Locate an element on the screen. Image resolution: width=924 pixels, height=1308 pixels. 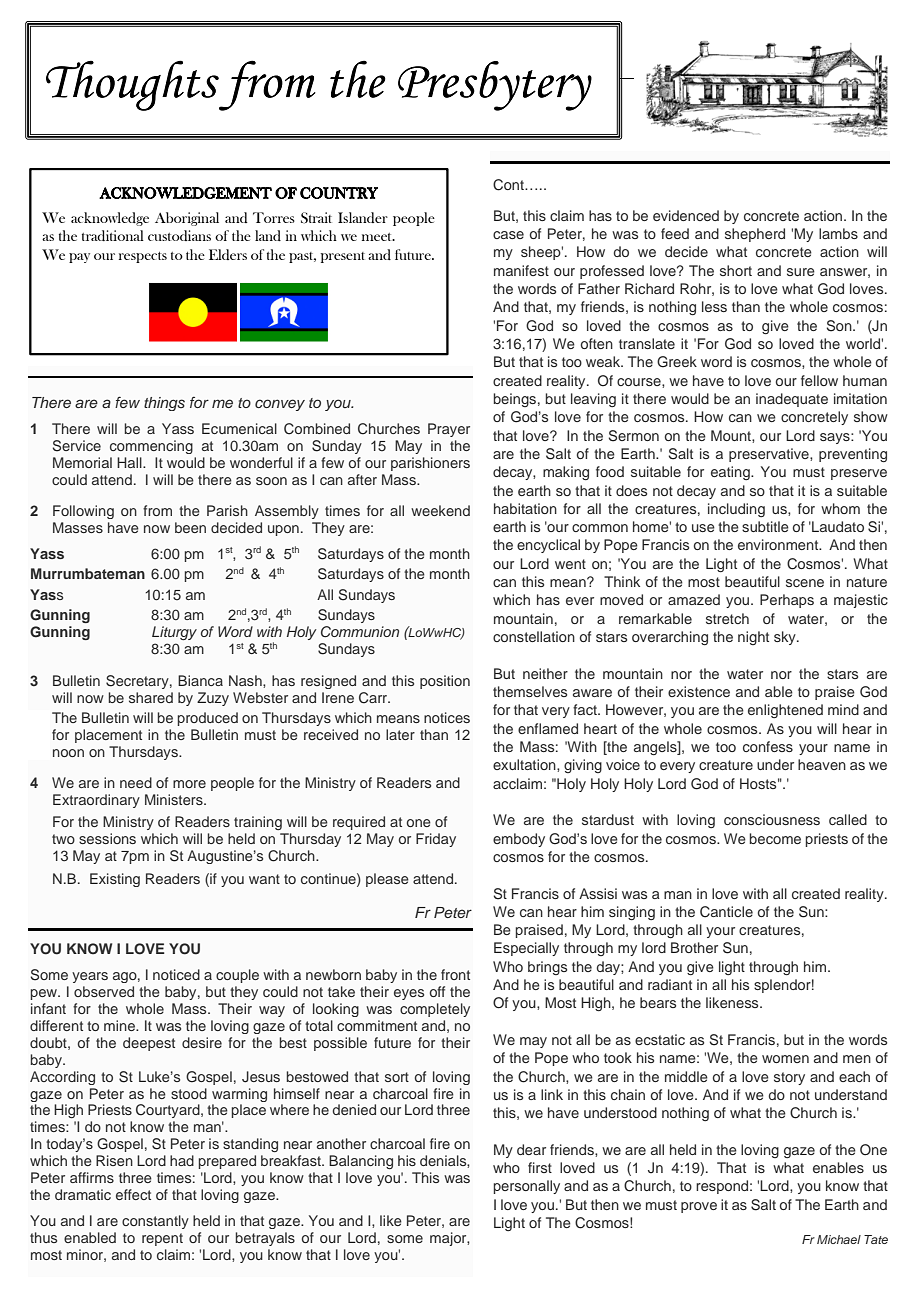
evidenced is located at coordinates (686, 215).
